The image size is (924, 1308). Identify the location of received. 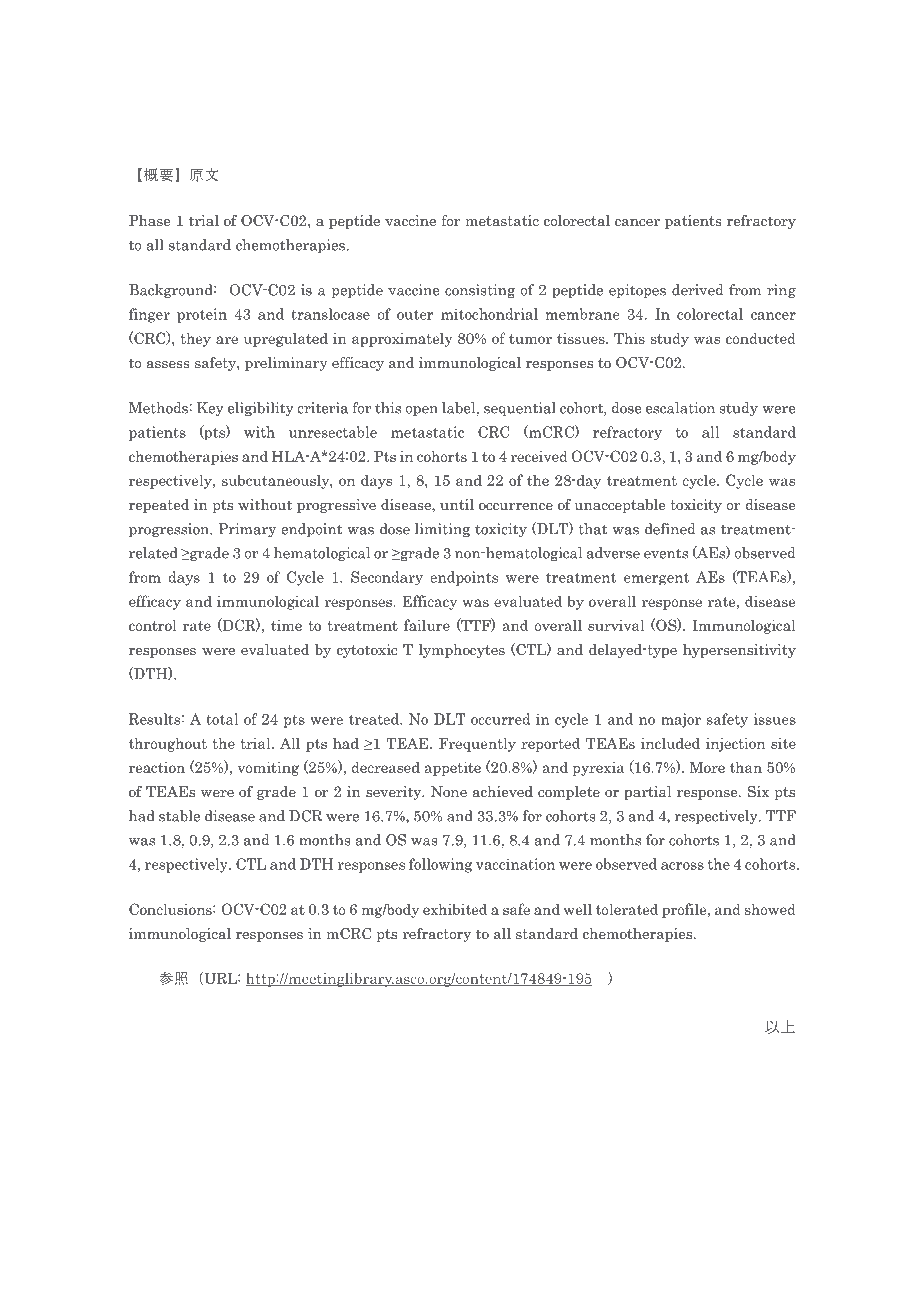
(539, 456).
